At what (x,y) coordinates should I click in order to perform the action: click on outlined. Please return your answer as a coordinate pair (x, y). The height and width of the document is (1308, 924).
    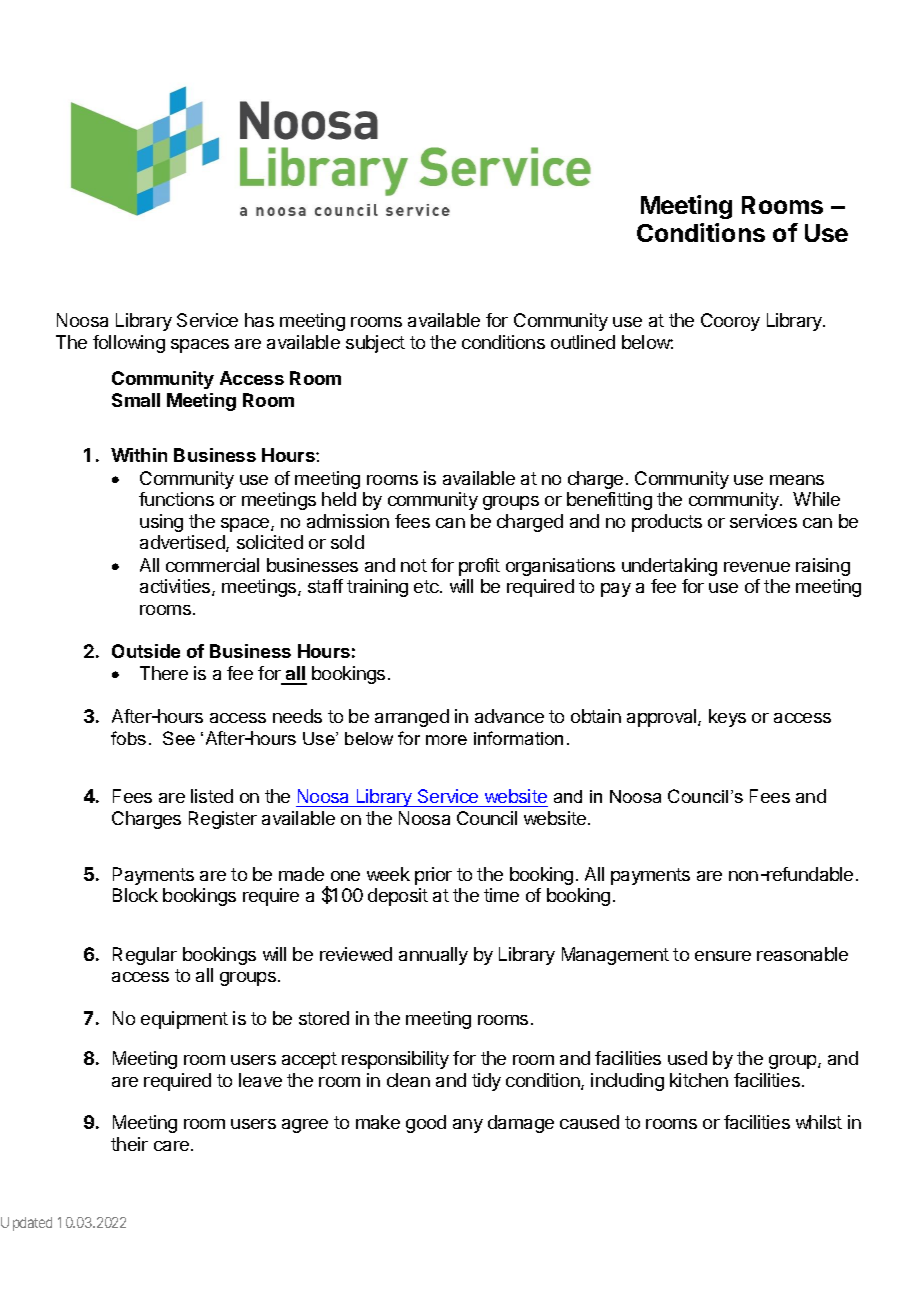
    Looking at the image, I should click on (583, 342).
